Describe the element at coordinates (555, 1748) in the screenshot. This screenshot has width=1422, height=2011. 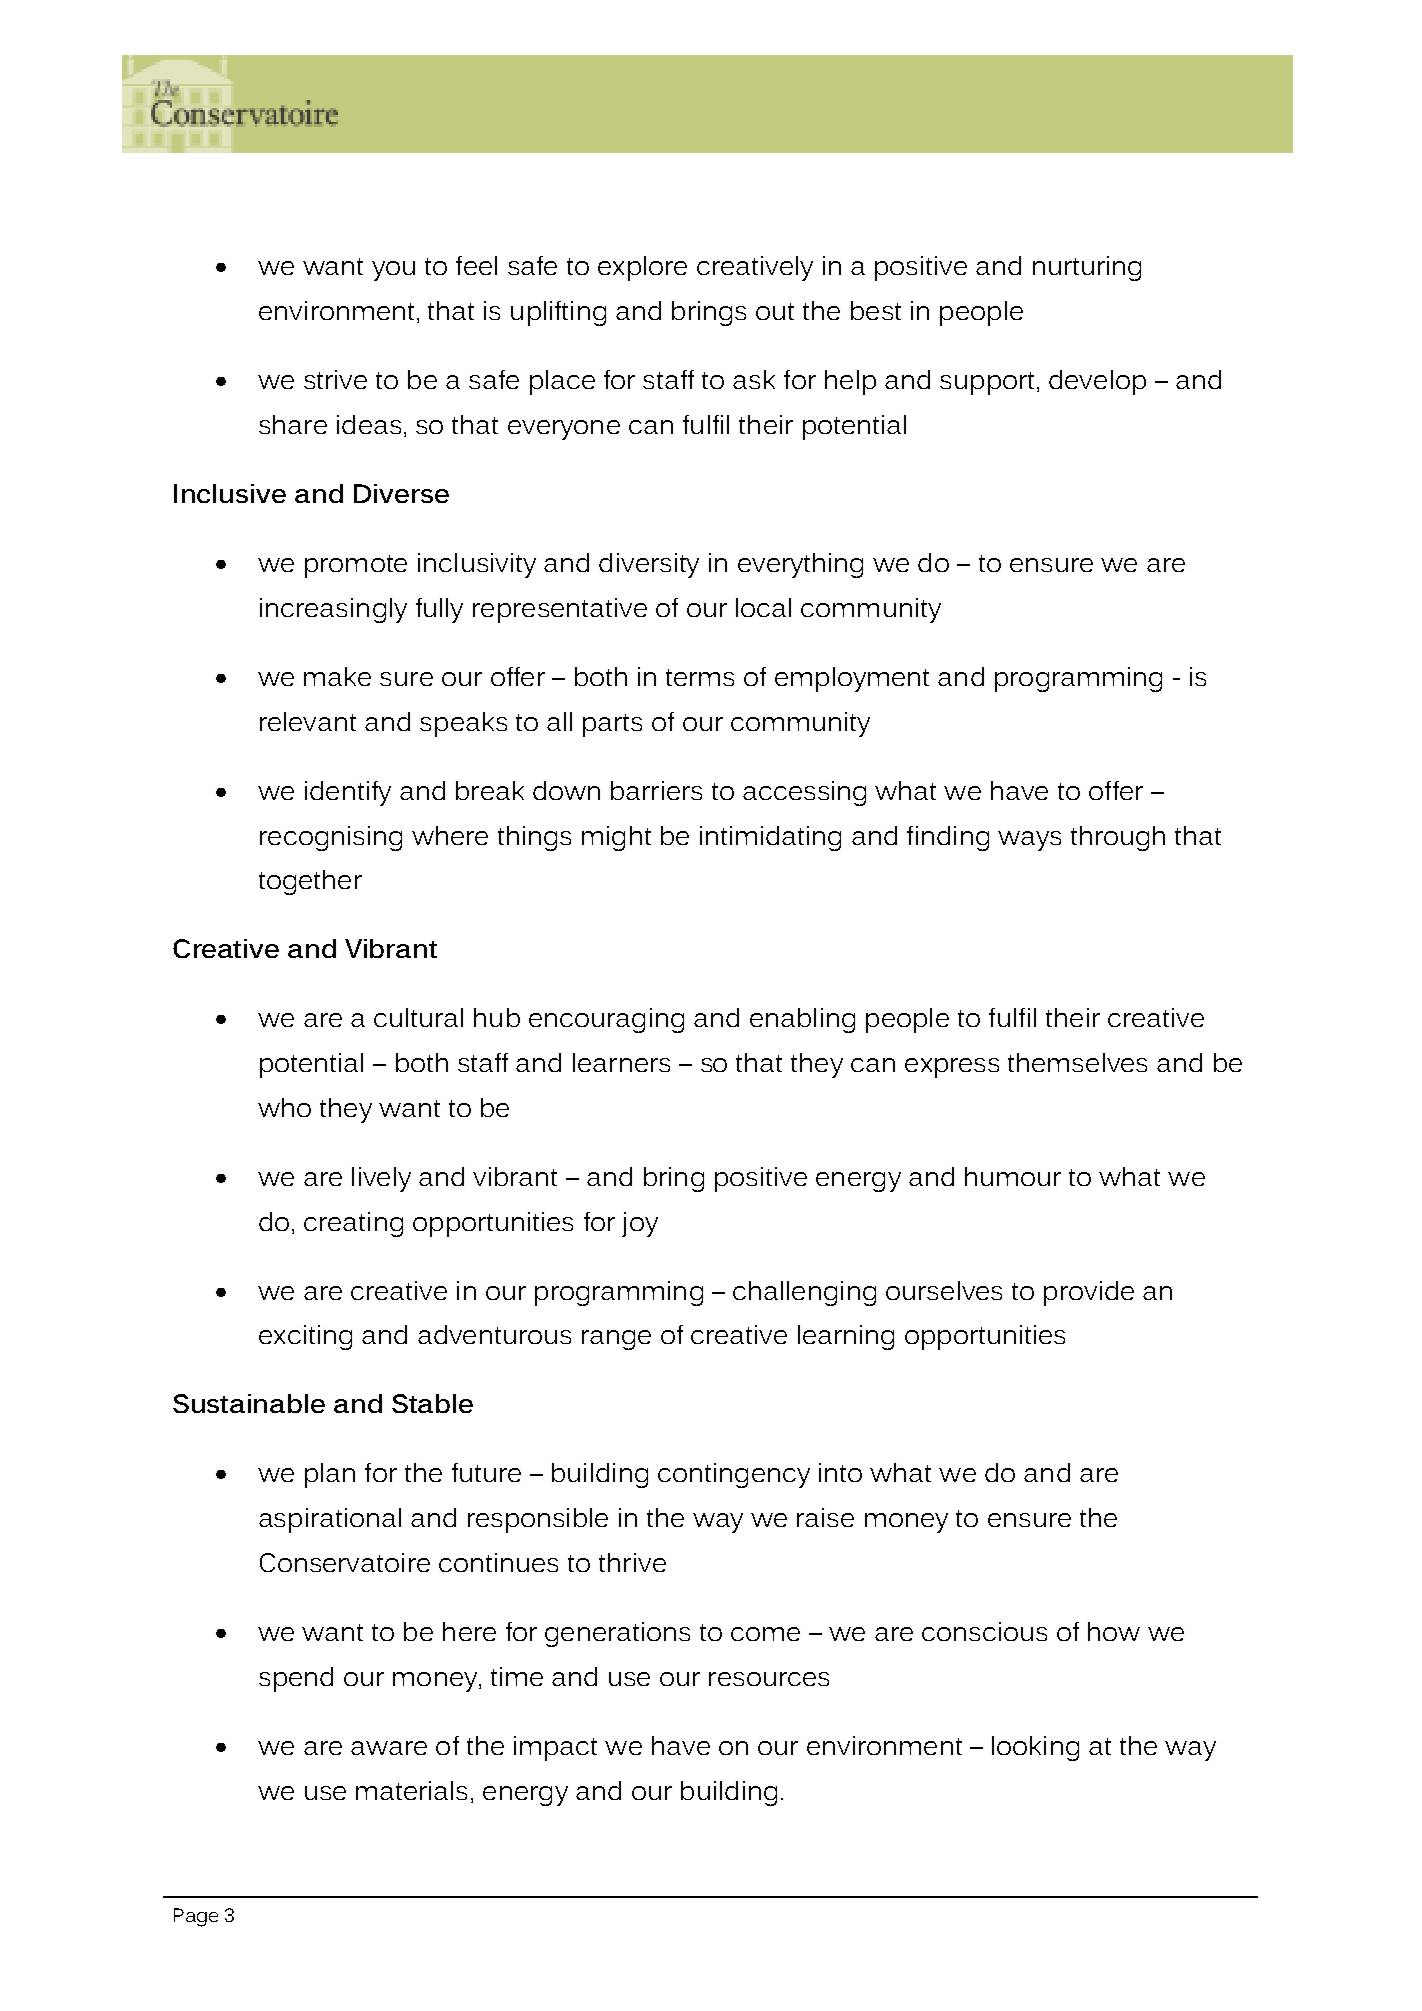
I see `impact` at that location.
